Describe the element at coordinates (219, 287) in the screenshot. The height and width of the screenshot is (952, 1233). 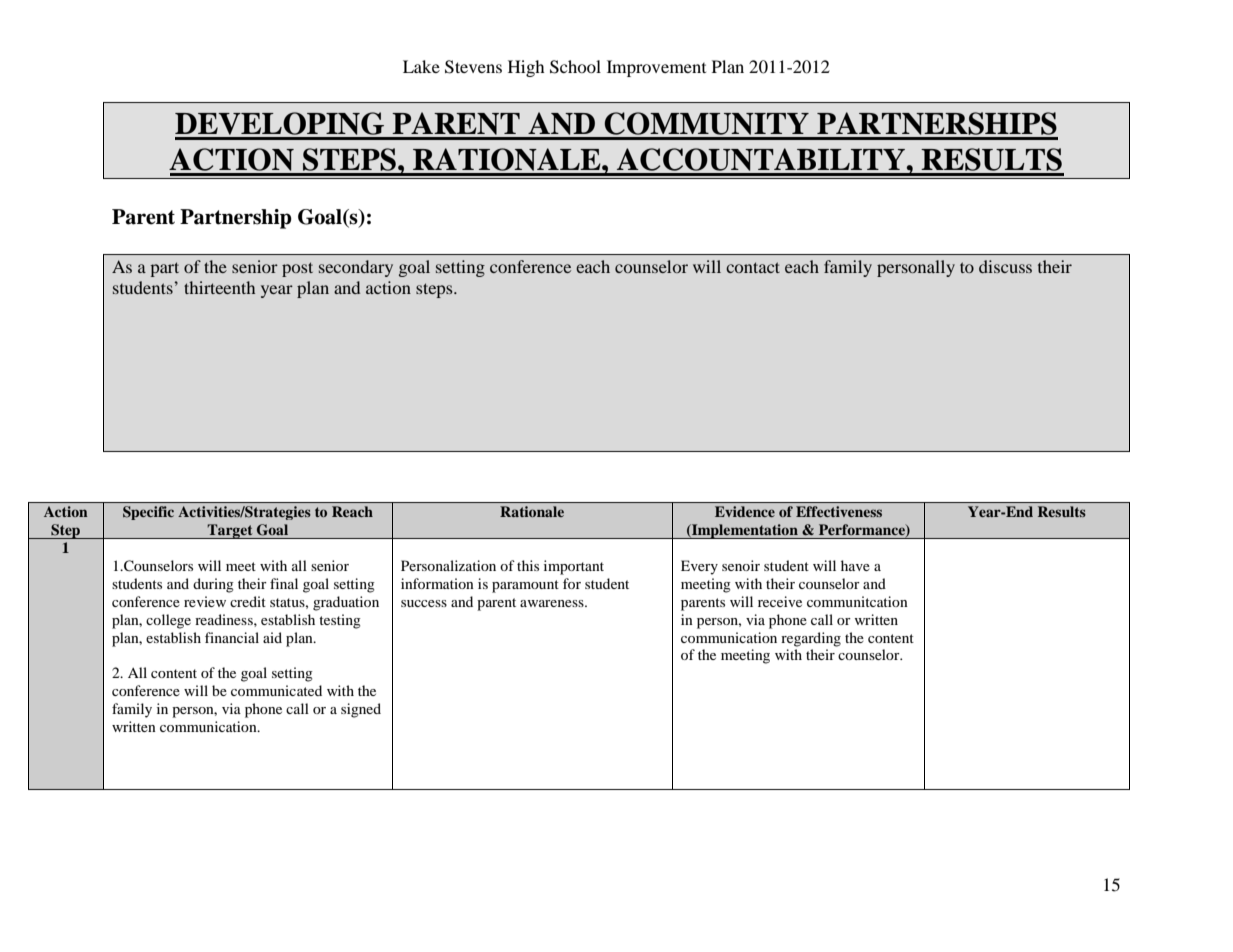
I see `thirteenth` at that location.
